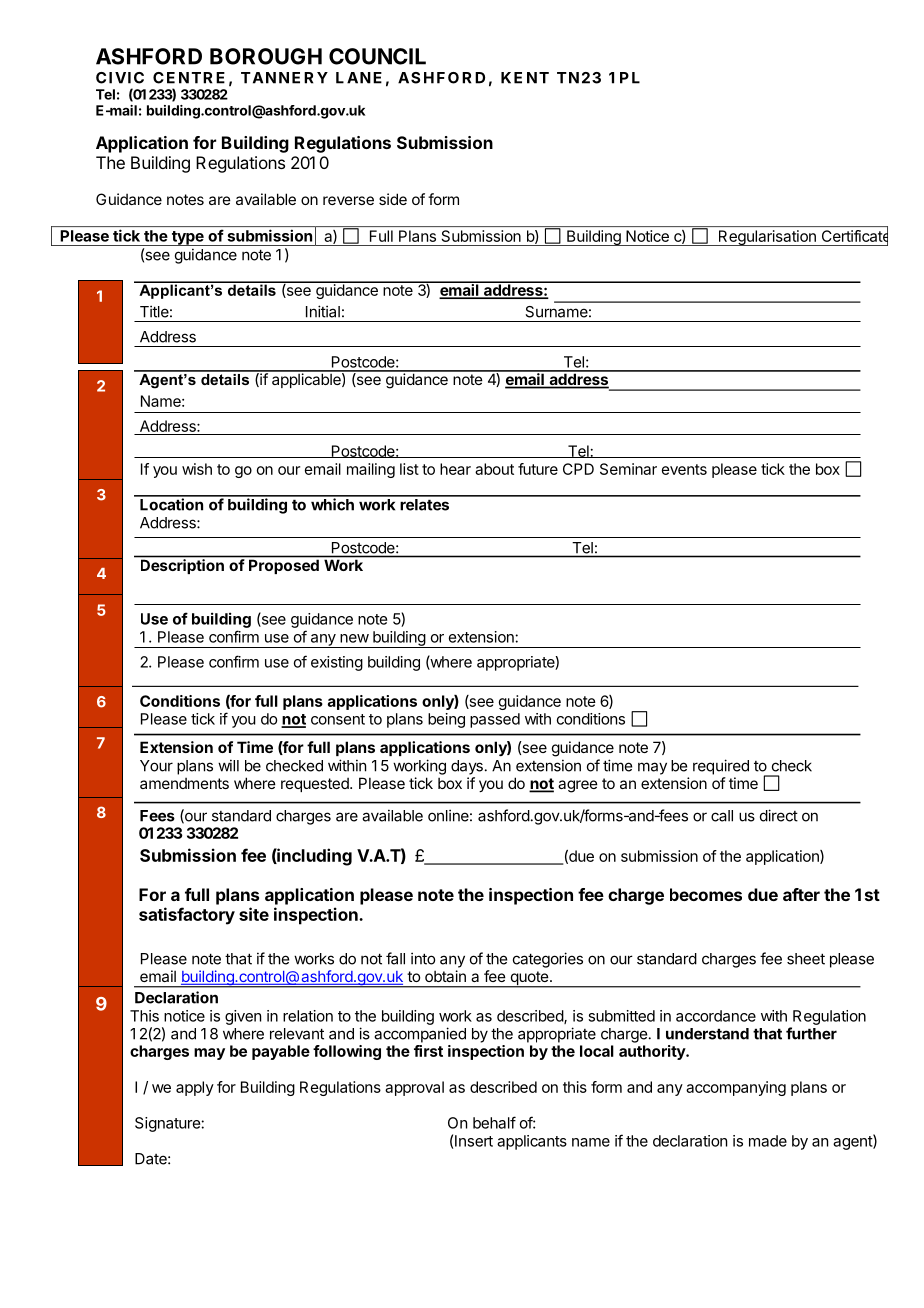 Image resolution: width=924 pixels, height=1308 pixels. I want to click on Regularisation, so click(767, 238).
